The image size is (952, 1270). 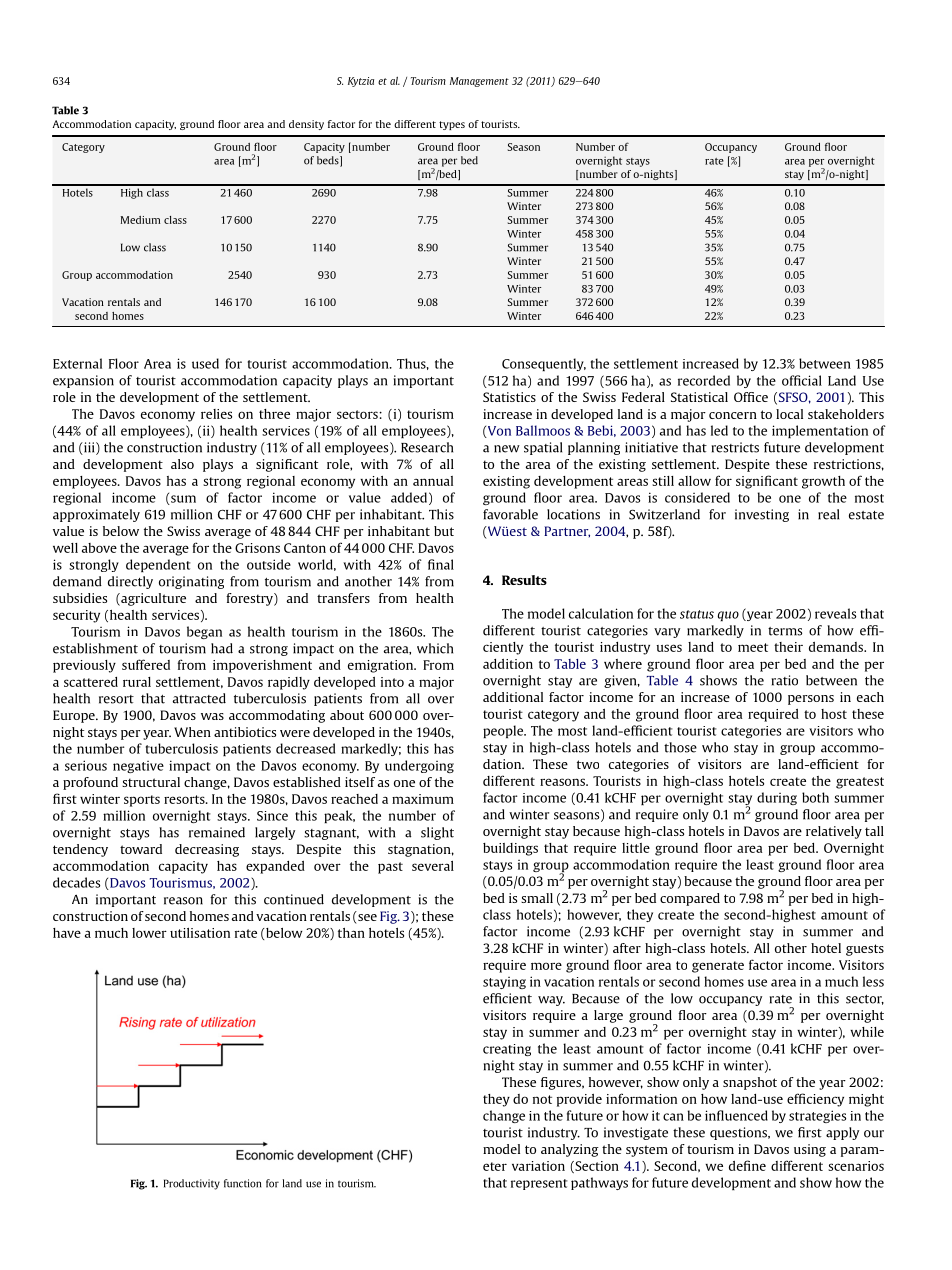 What do you see at coordinates (204, 632) in the document?
I see `began` at bounding box center [204, 632].
